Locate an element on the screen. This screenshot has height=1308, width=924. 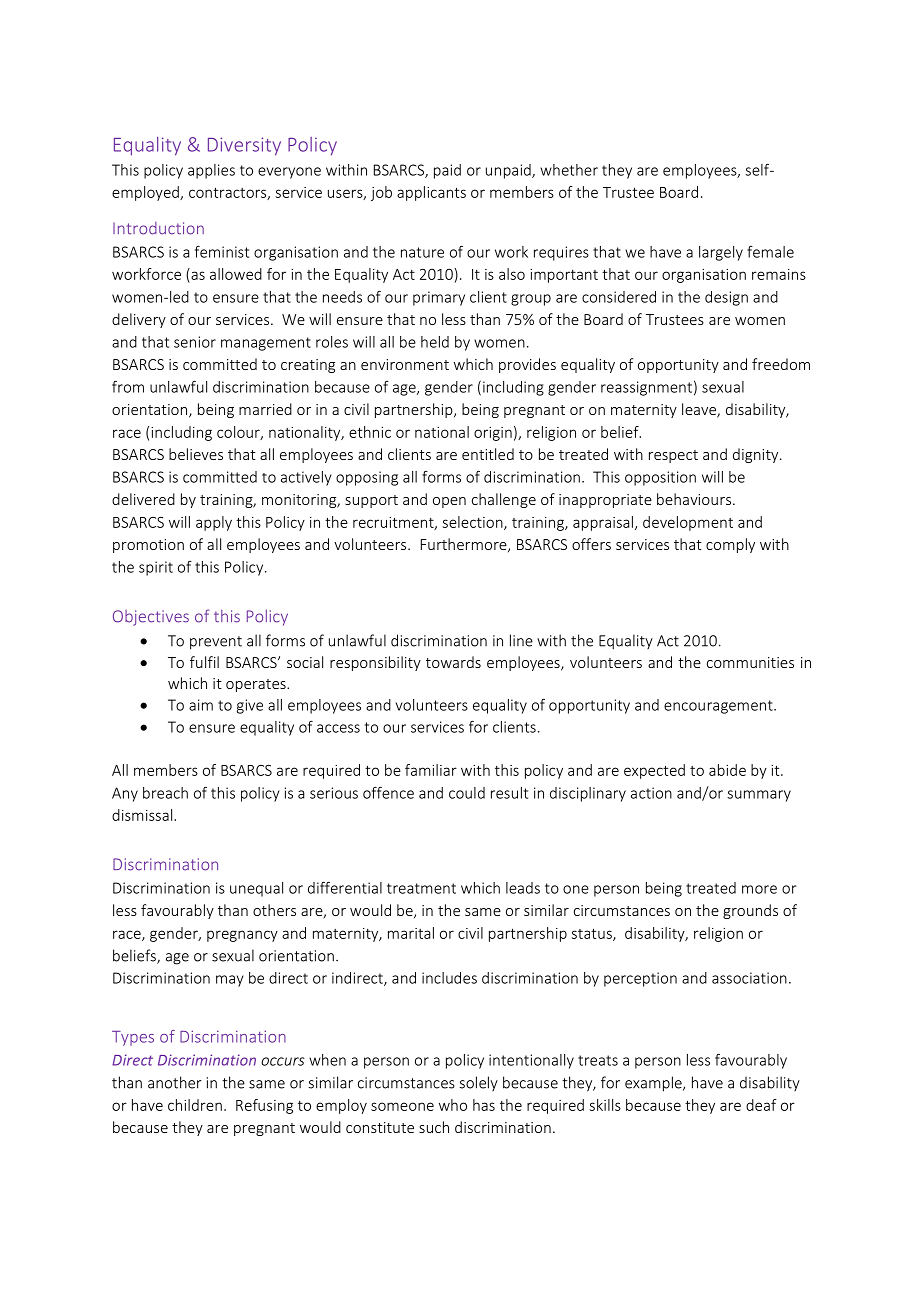
towards is located at coordinates (453, 662).
